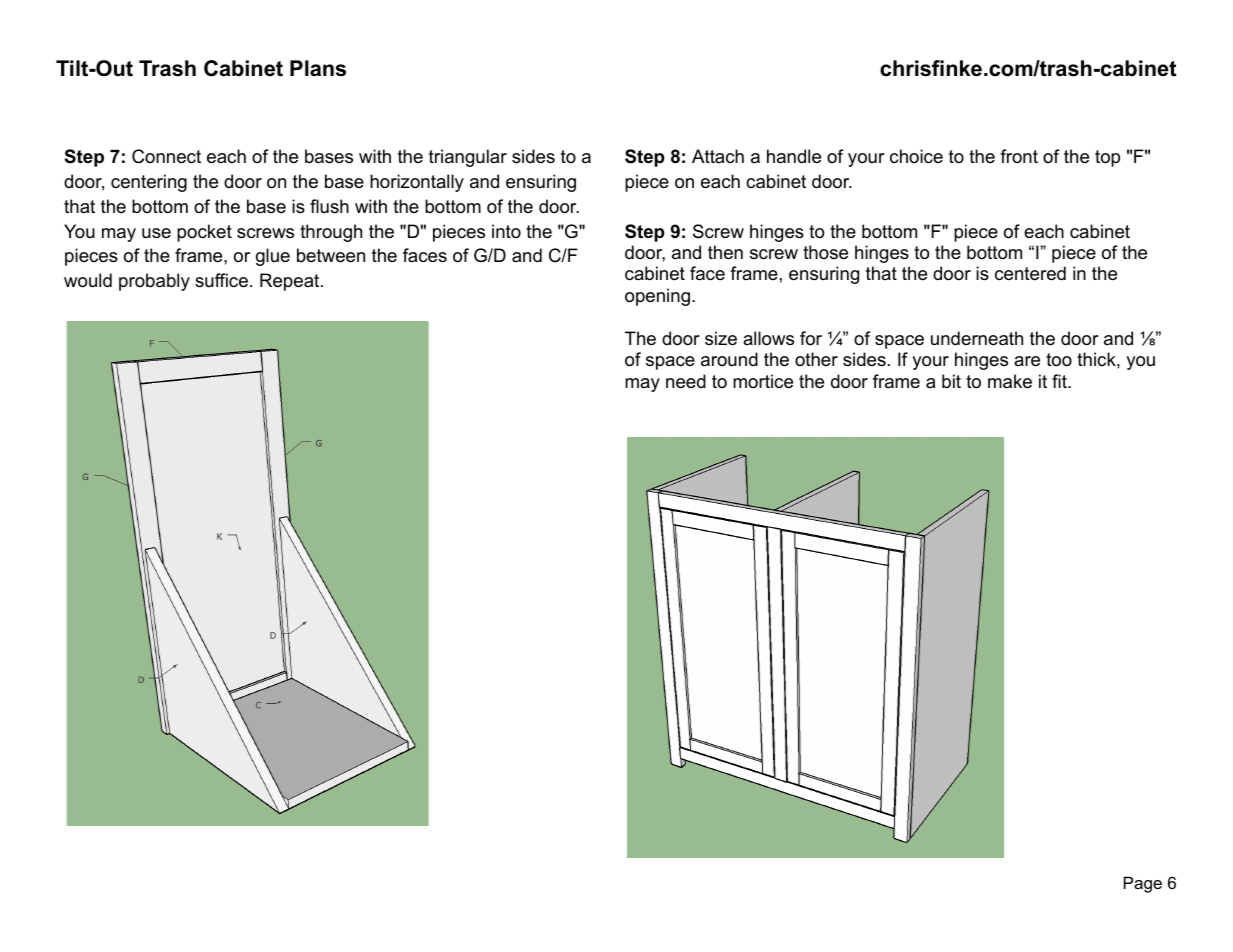 The image size is (1233, 952). Describe the element at coordinates (816, 359) in the screenshot. I see `other` at that location.
